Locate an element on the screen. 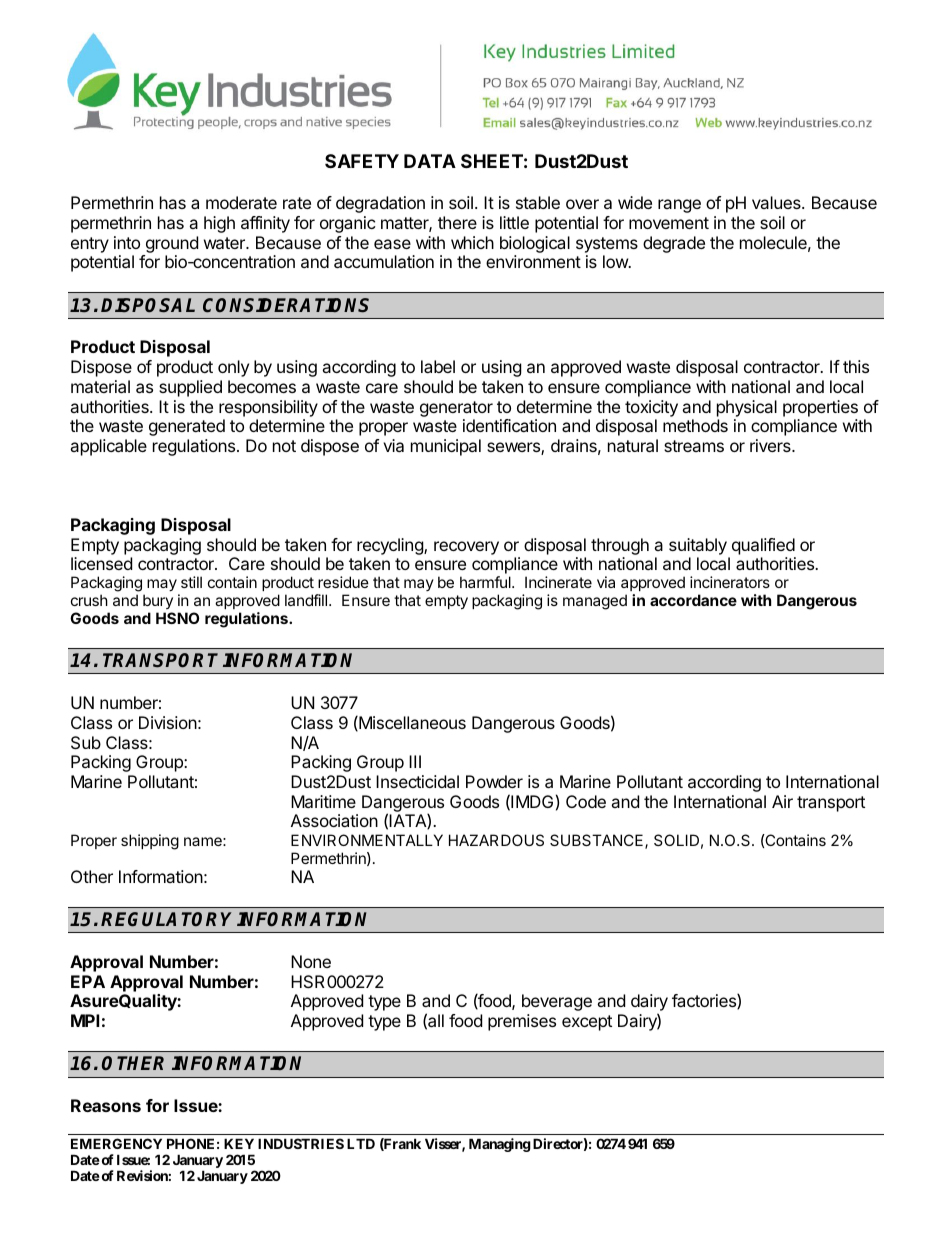 This screenshot has height=1233, width=952. bury is located at coordinates (158, 601).
